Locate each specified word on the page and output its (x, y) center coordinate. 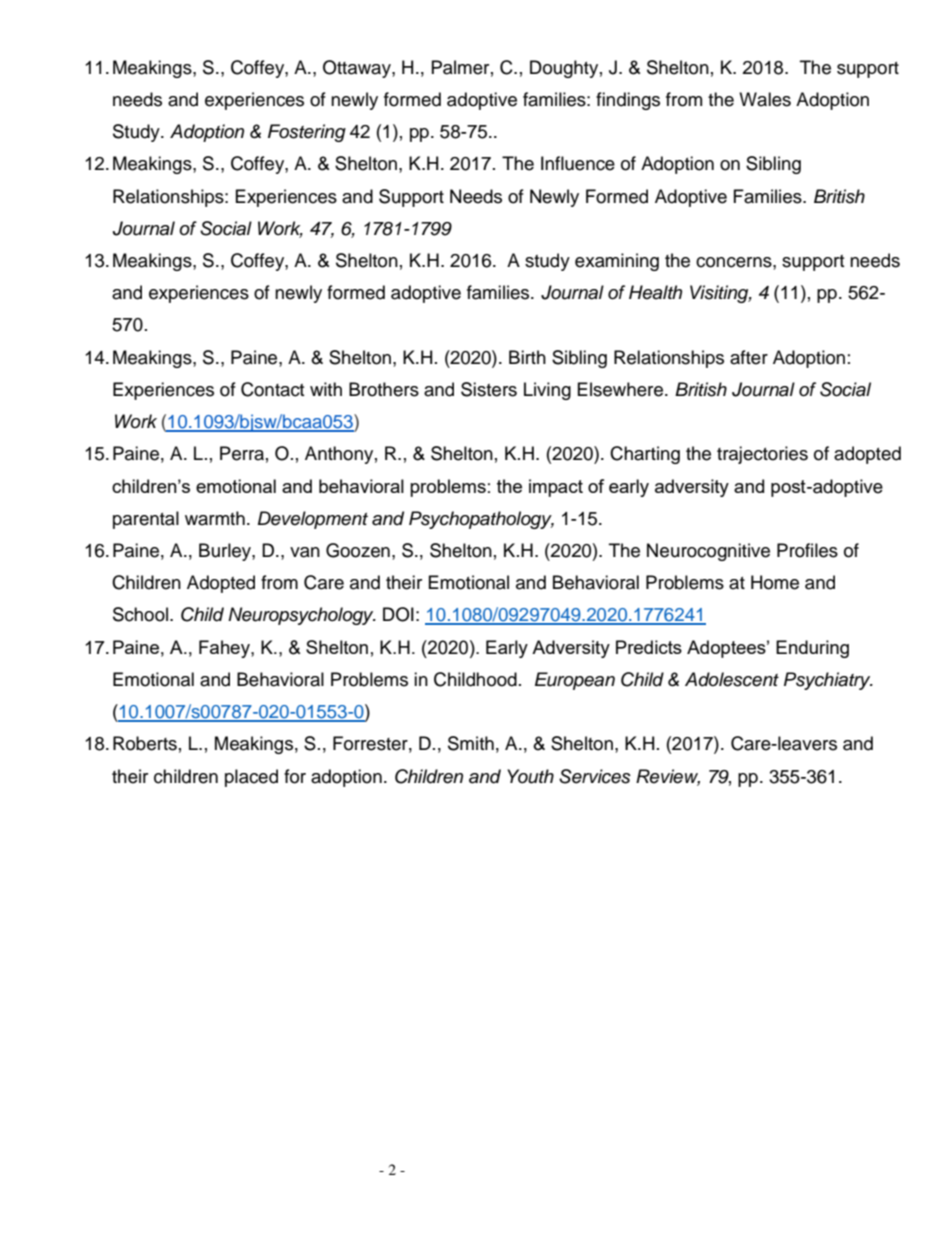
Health (655, 292)
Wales (765, 99)
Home (775, 582)
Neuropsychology (302, 616)
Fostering (307, 133)
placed (251, 778)
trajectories (762, 455)
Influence (578, 163)
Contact (272, 389)
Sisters (489, 389)
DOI (398, 614)
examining (617, 262)
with (326, 389)
